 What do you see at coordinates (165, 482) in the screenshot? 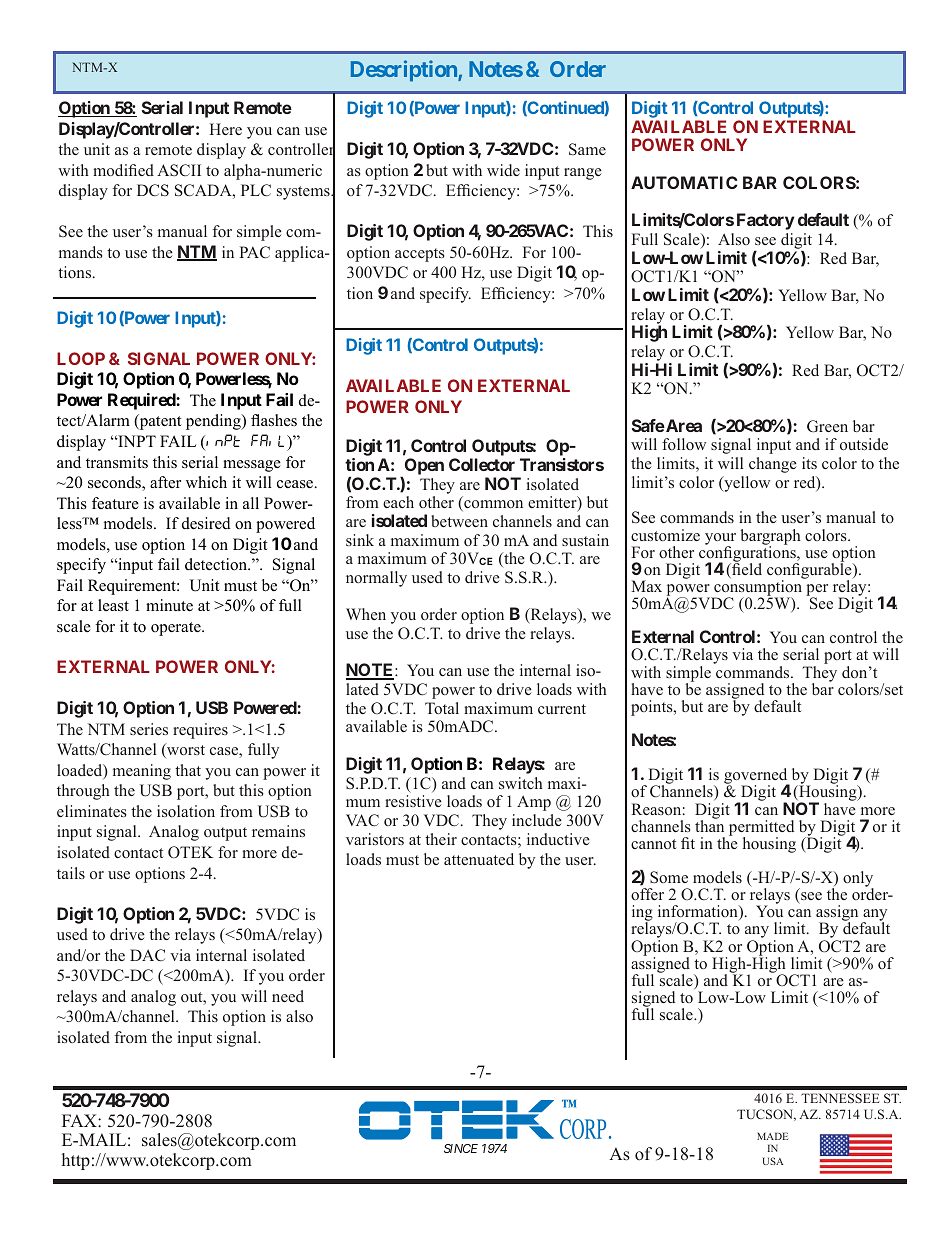
I see `after` at bounding box center [165, 482].
